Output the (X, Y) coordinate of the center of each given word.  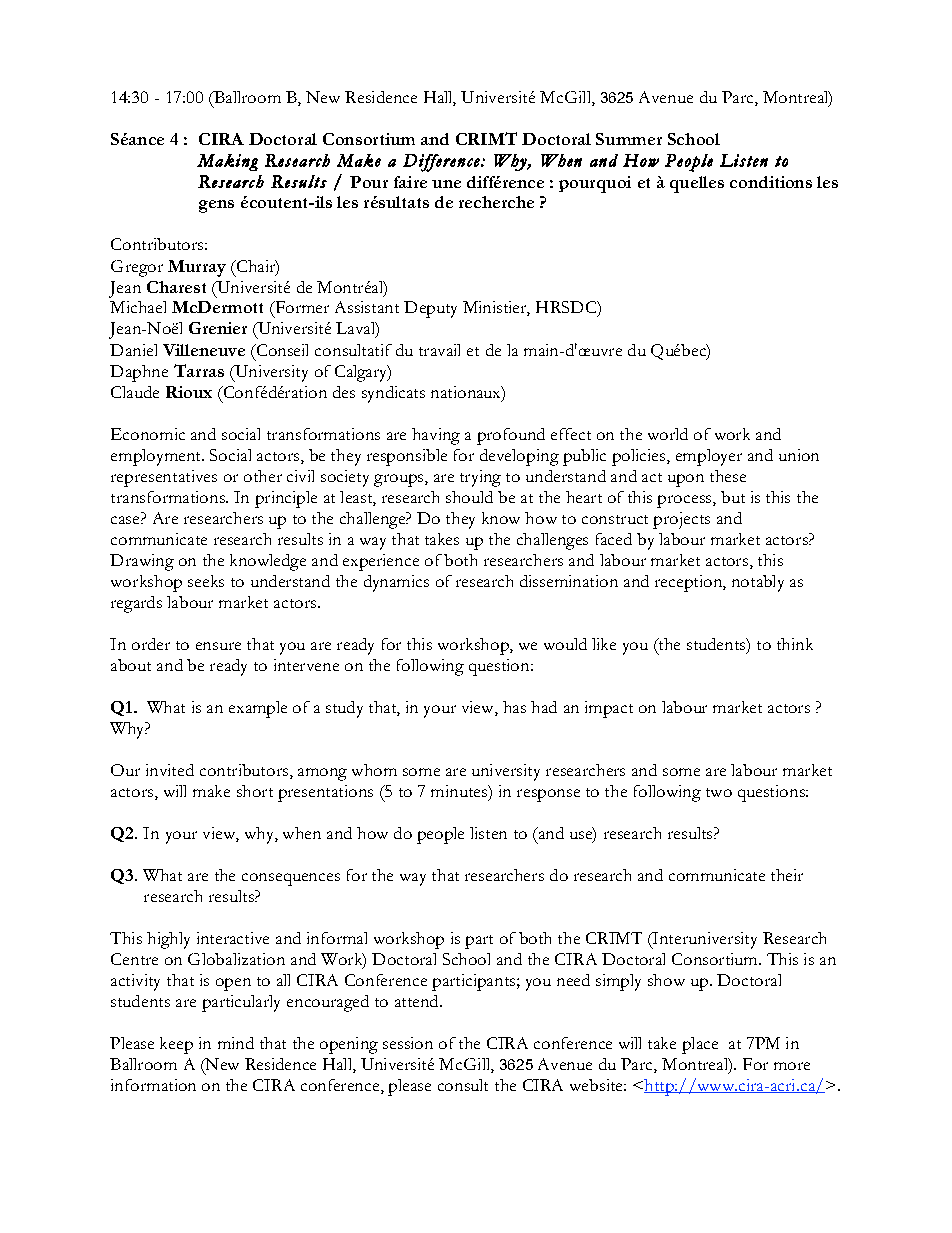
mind (236, 1043)
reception (689, 583)
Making (227, 162)
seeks (206, 581)
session (408, 1043)
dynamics (396, 583)
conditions (771, 182)
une (446, 184)
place (700, 1045)
